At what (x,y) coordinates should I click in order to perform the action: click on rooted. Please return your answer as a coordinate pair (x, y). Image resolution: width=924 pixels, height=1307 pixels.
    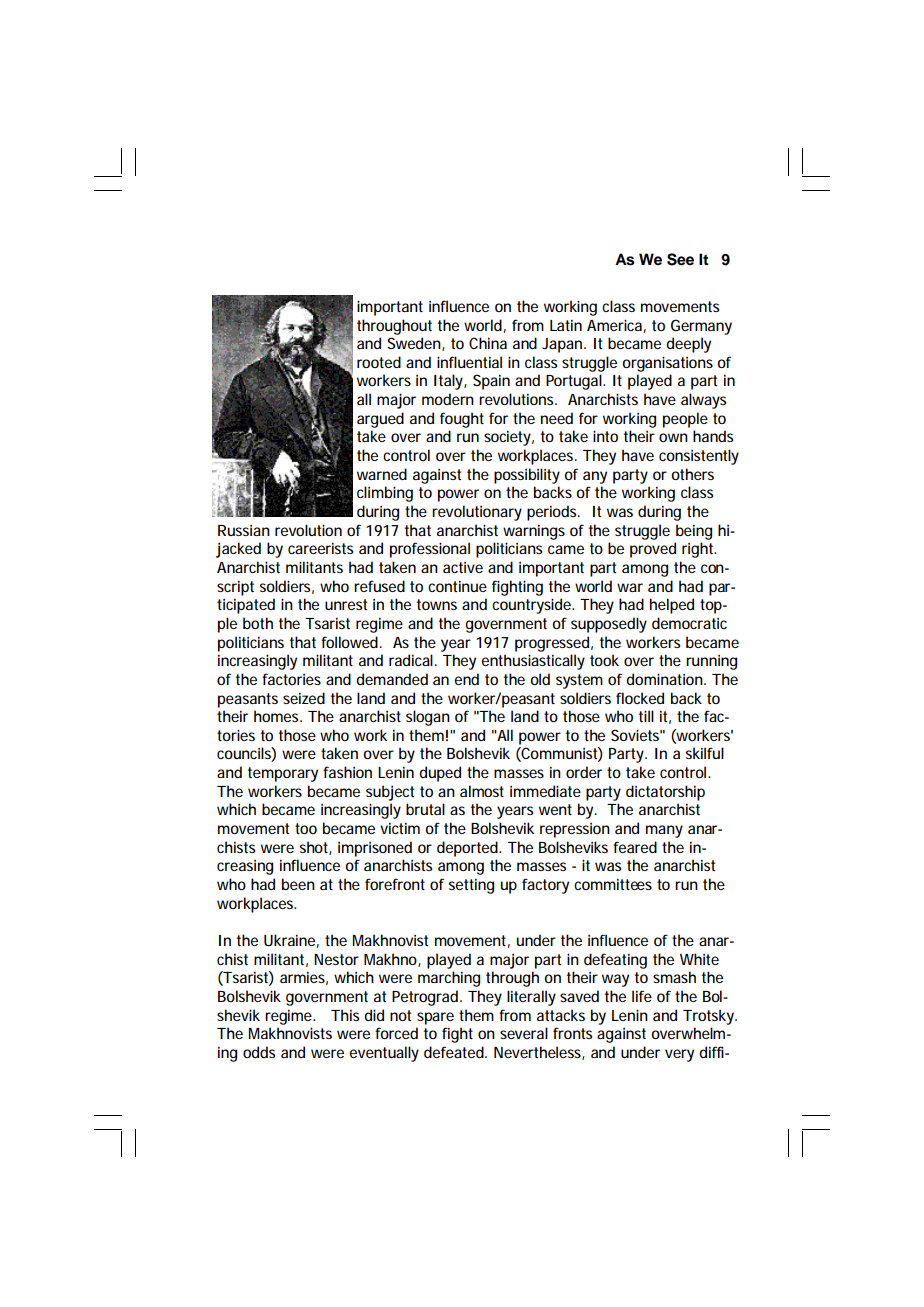
    Looking at the image, I should click on (379, 362).
